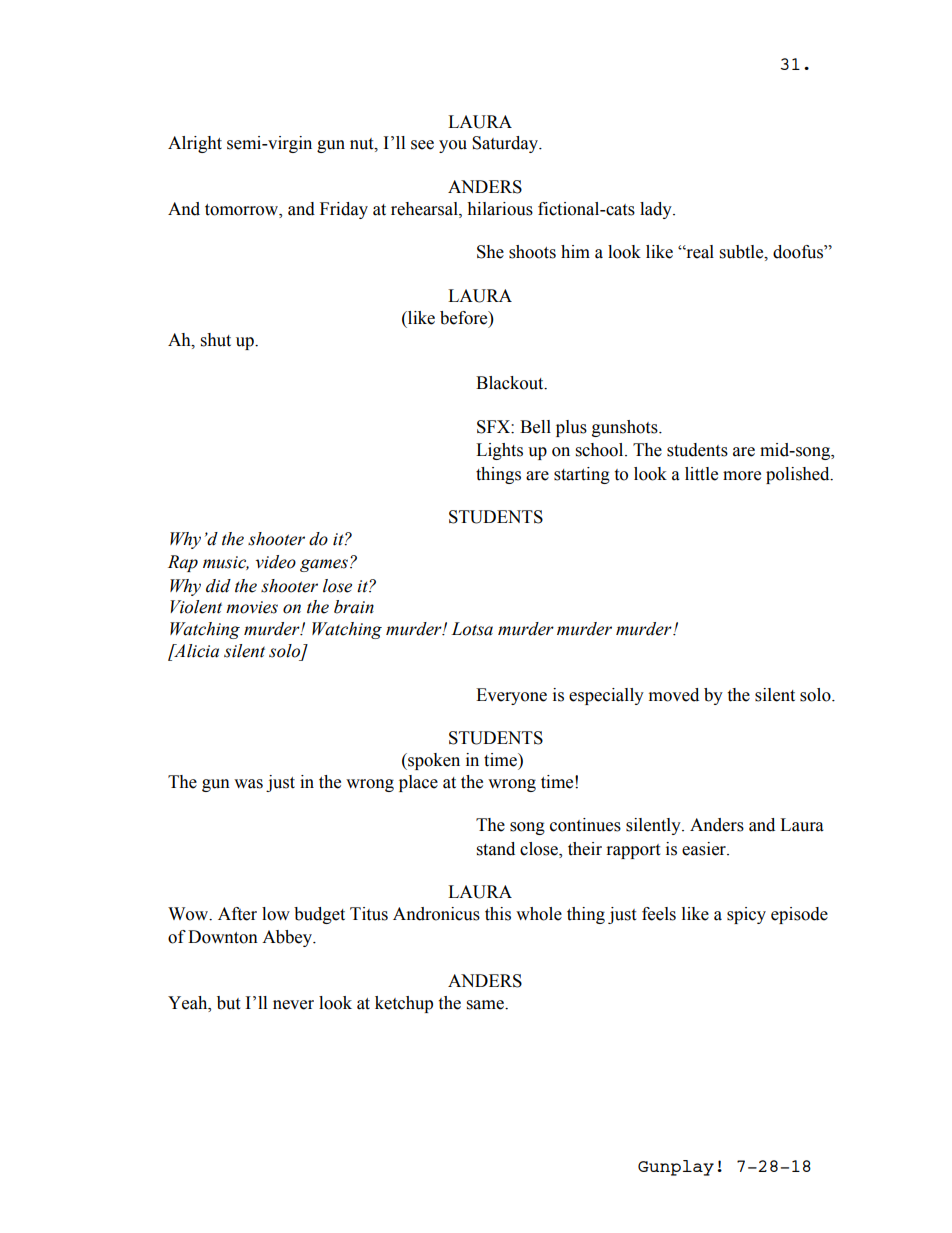 This image has width=952, height=1233. I want to click on lady, so click(657, 210).
